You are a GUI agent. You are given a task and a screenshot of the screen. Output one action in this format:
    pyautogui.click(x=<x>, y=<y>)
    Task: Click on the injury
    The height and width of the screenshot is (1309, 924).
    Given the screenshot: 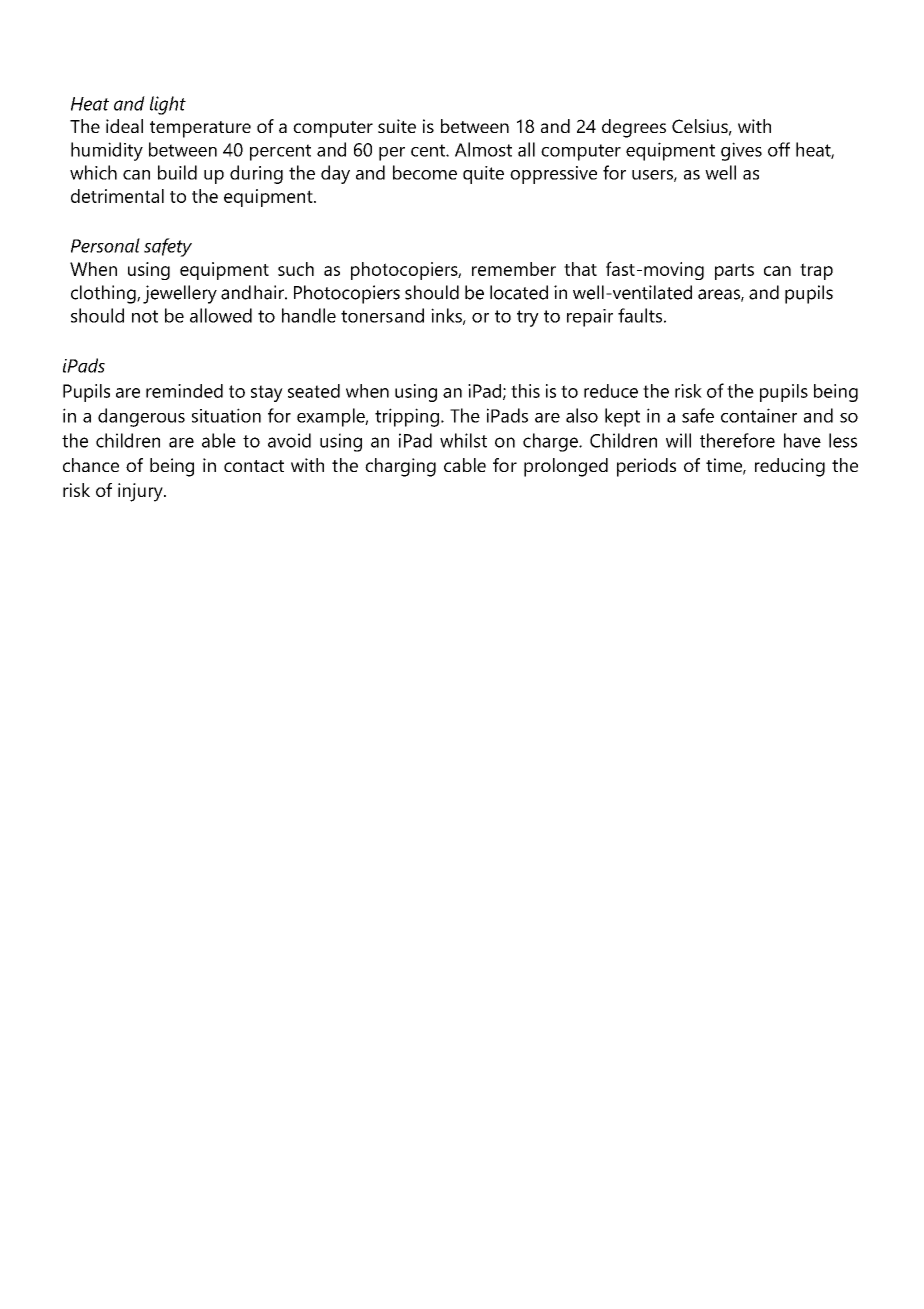 What is the action you would take?
    pyautogui.click(x=141, y=492)
